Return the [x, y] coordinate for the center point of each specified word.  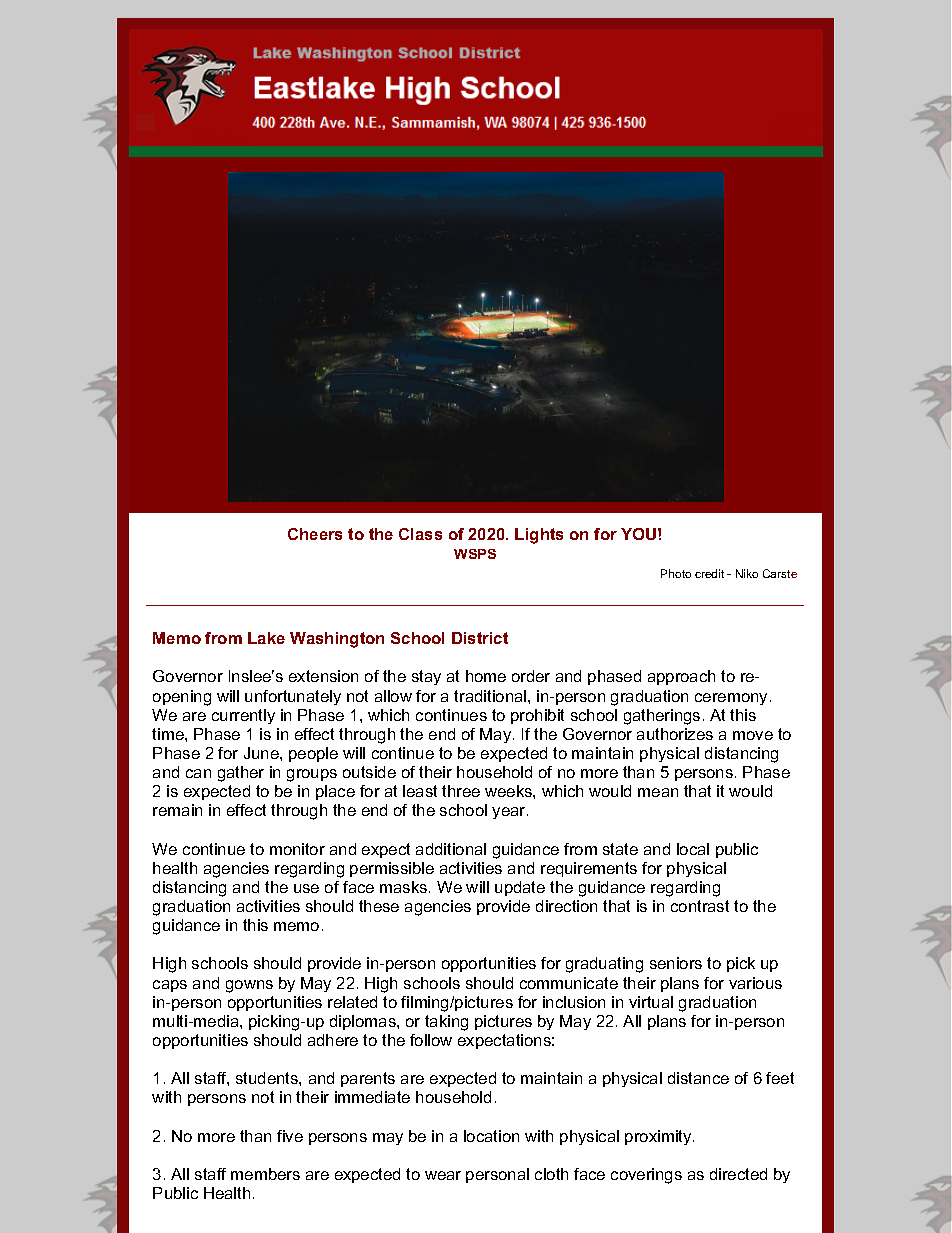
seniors [676, 963]
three [461, 791]
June [262, 753]
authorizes [675, 734]
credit [709, 573]
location [491, 1136]
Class [420, 534]
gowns [249, 986]
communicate [569, 983]
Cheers [315, 534]
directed [738, 1174]
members [265, 1174]
